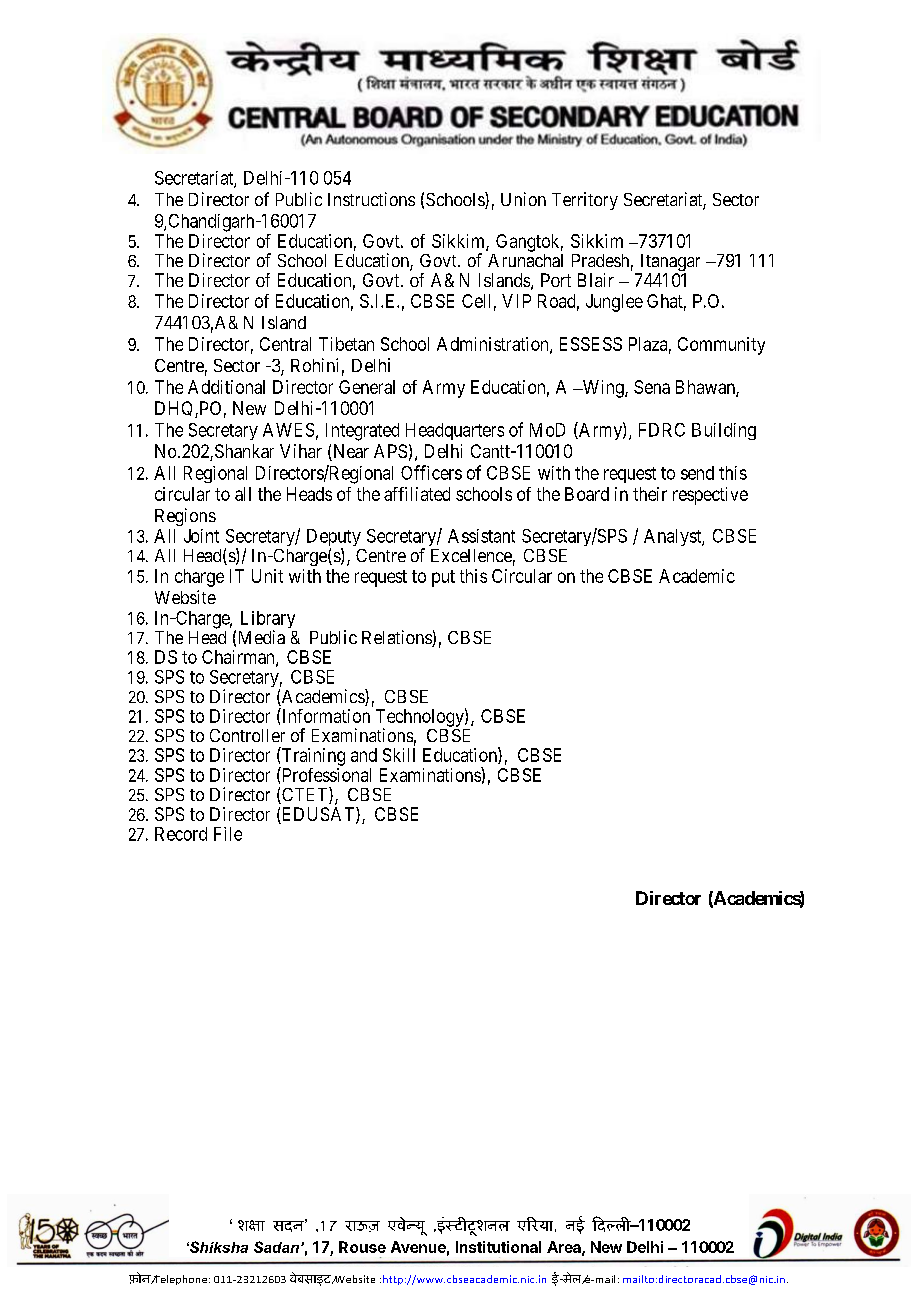  Describe the element at coordinates (650, 494) in the page. I see `their` at that location.
